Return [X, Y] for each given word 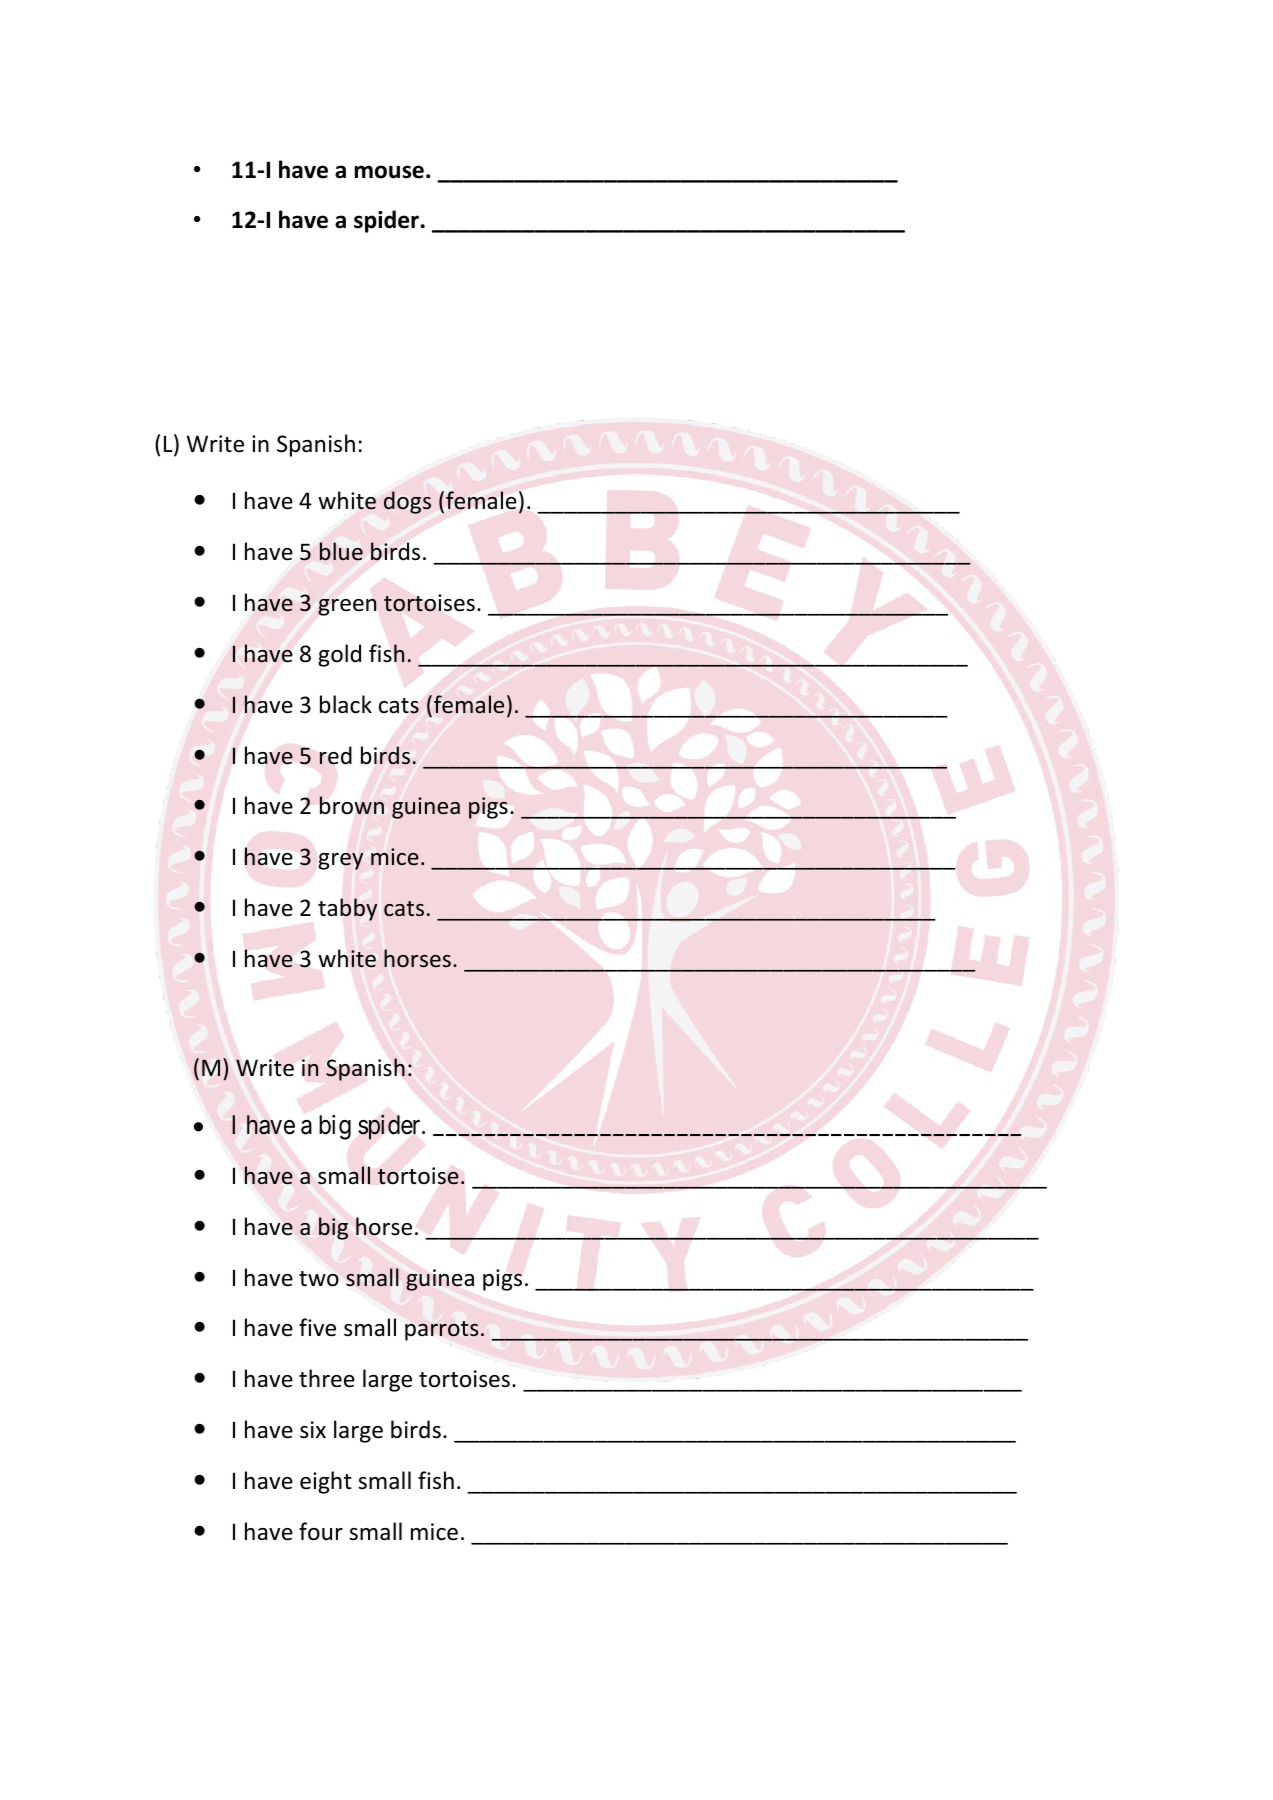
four [321, 1531]
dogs [407, 502]
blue [341, 551]
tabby [347, 909]
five [317, 1327]
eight [326, 1482]
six [313, 1430]
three [327, 1378]
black [346, 704]
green [347, 607]
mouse [389, 172]
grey [340, 861]
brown [352, 805]
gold [339, 655]
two [319, 1279]
